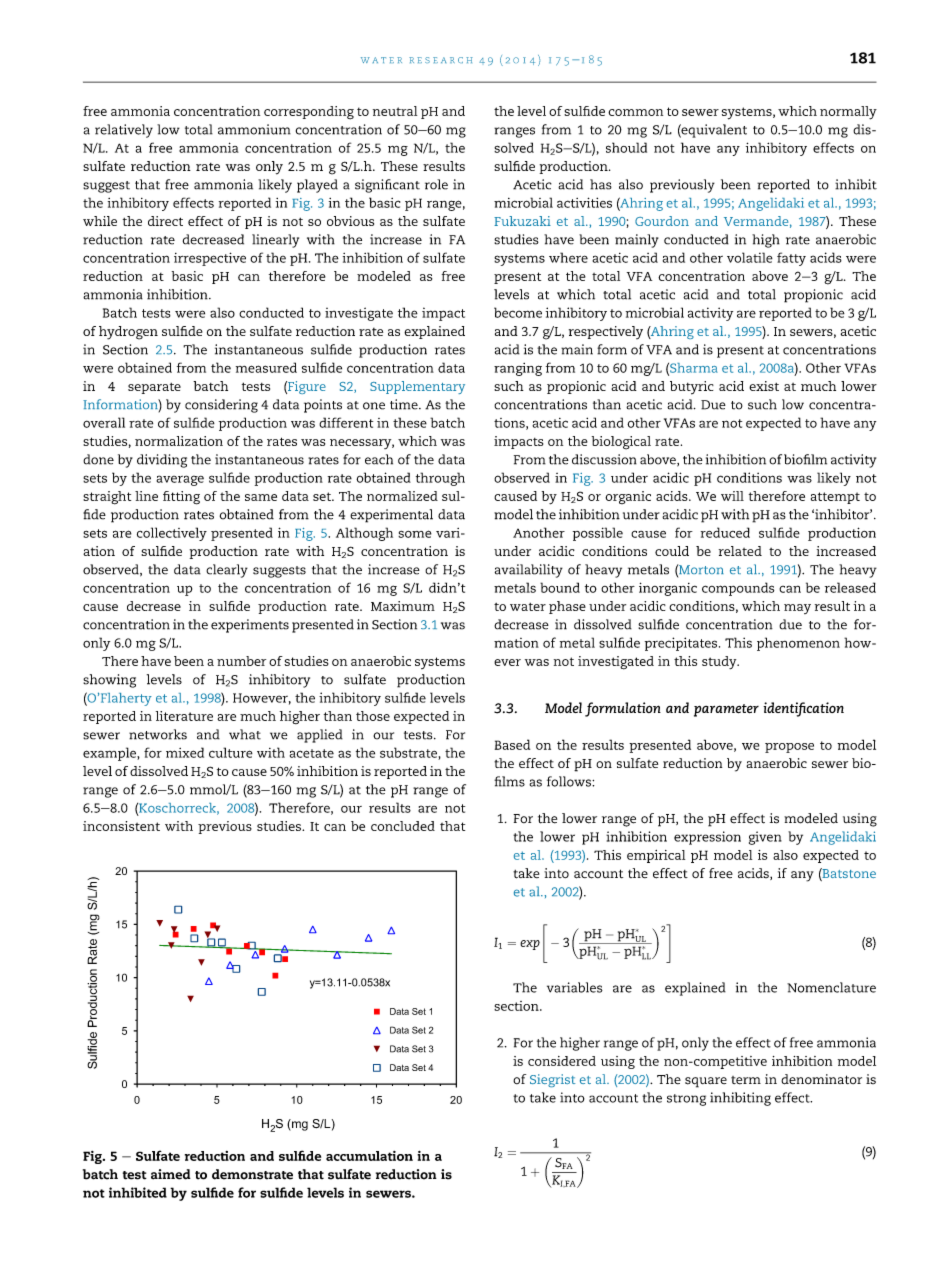 The height and width of the document is (1270, 952). Describe the element at coordinates (562, 1061) in the document. I see `considered` at that location.
